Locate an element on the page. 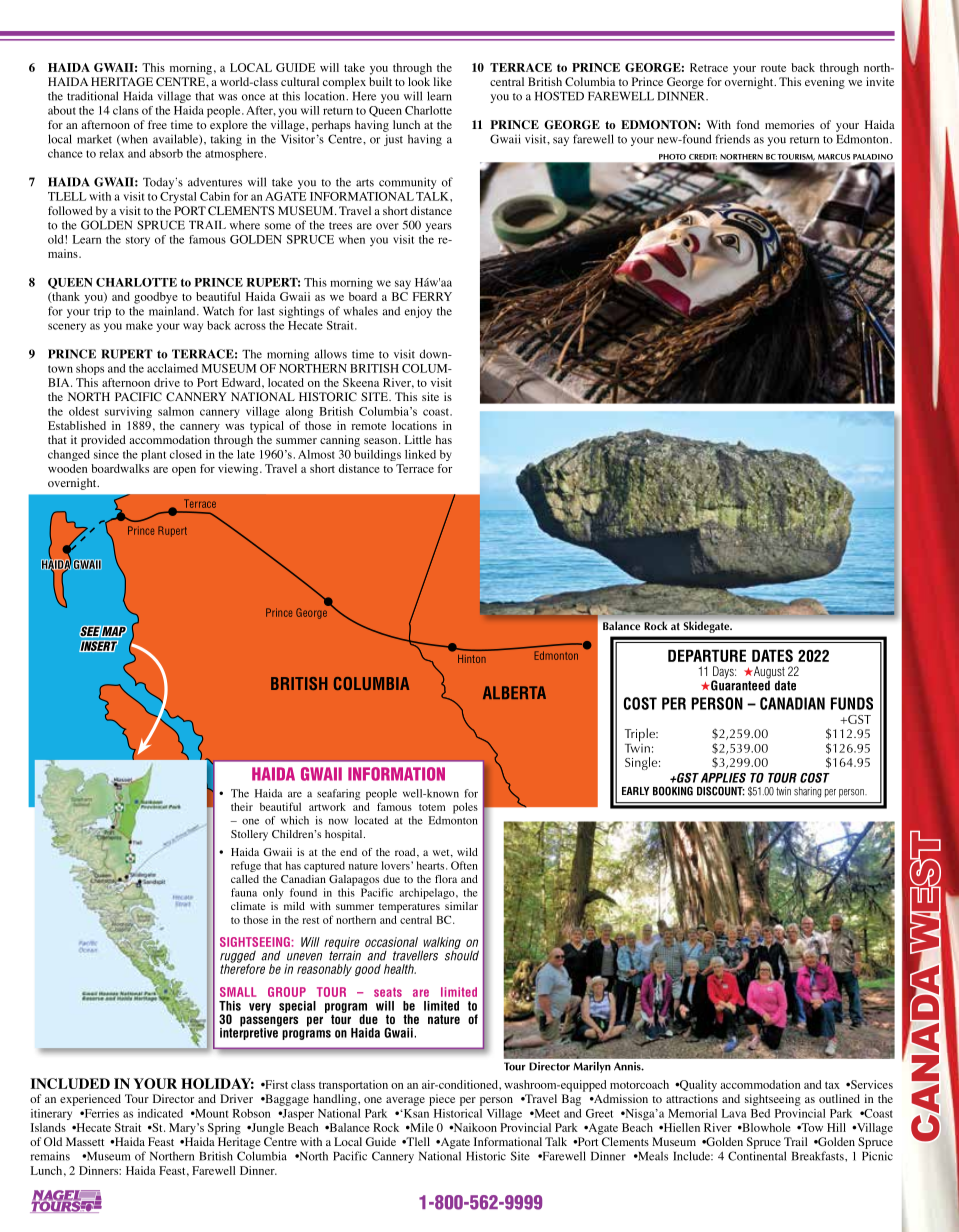  like is located at coordinates (443, 81).
